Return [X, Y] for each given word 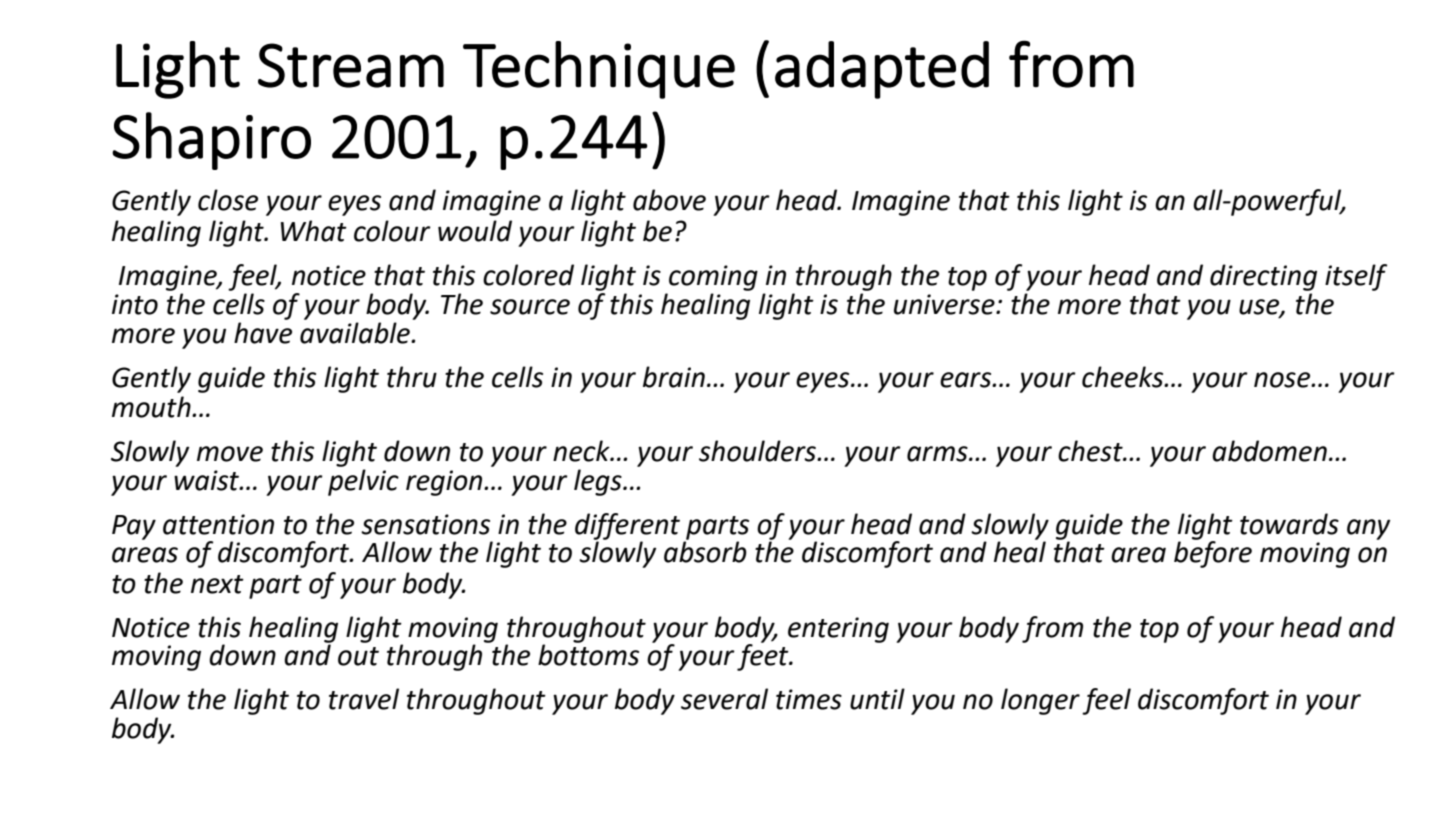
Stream [351, 65]
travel [364, 699]
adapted [882, 70]
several [724, 699]
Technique [599, 70]
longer [1040, 701]
